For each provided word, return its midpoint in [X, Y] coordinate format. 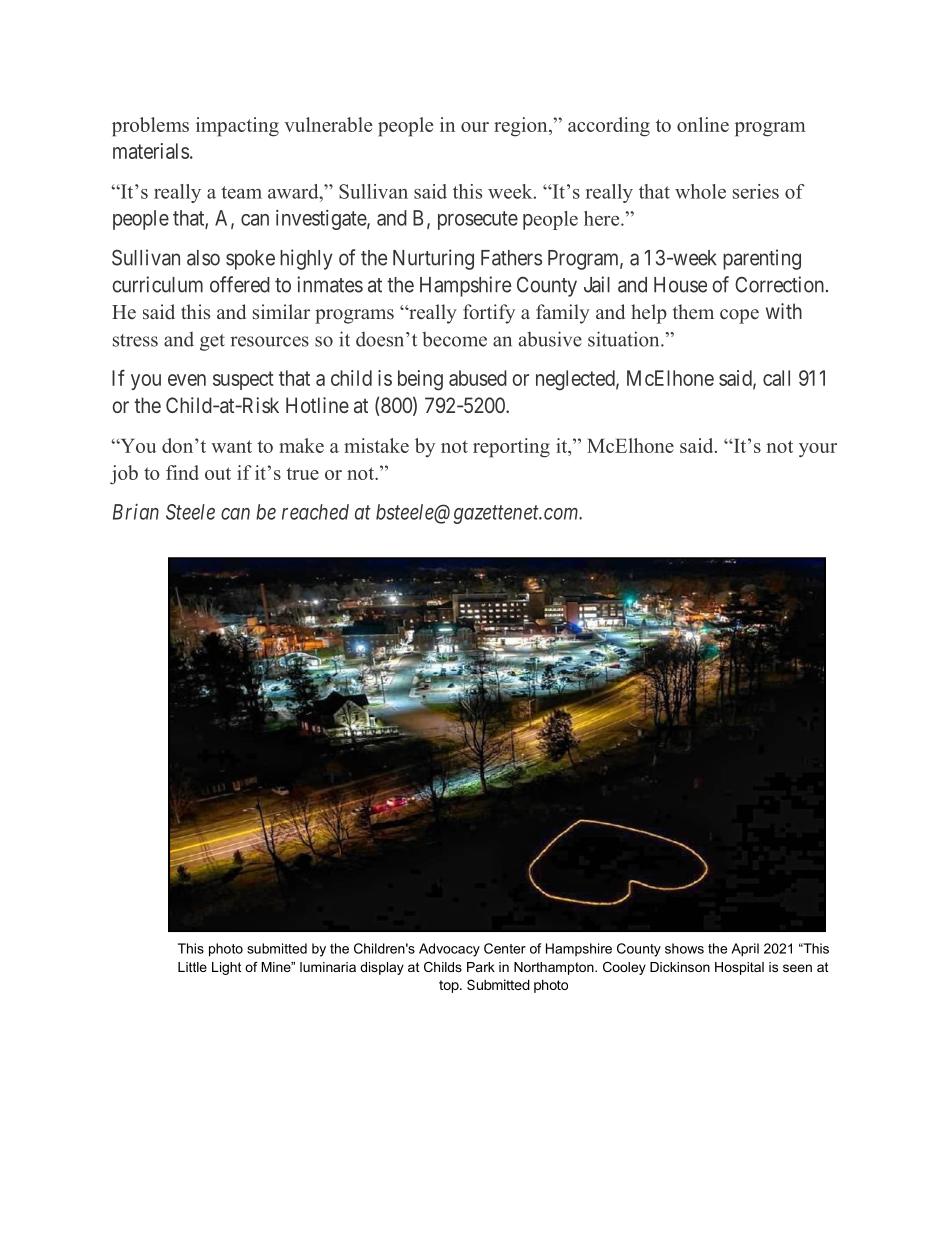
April [745, 950]
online [703, 124]
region [522, 127]
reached [315, 512]
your [818, 450]
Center [505, 948]
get [212, 342]
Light [227, 968]
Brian [136, 512]
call [776, 378]
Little [192, 967]
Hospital [739, 968]
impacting [237, 127]
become [454, 339]
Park [481, 967]
